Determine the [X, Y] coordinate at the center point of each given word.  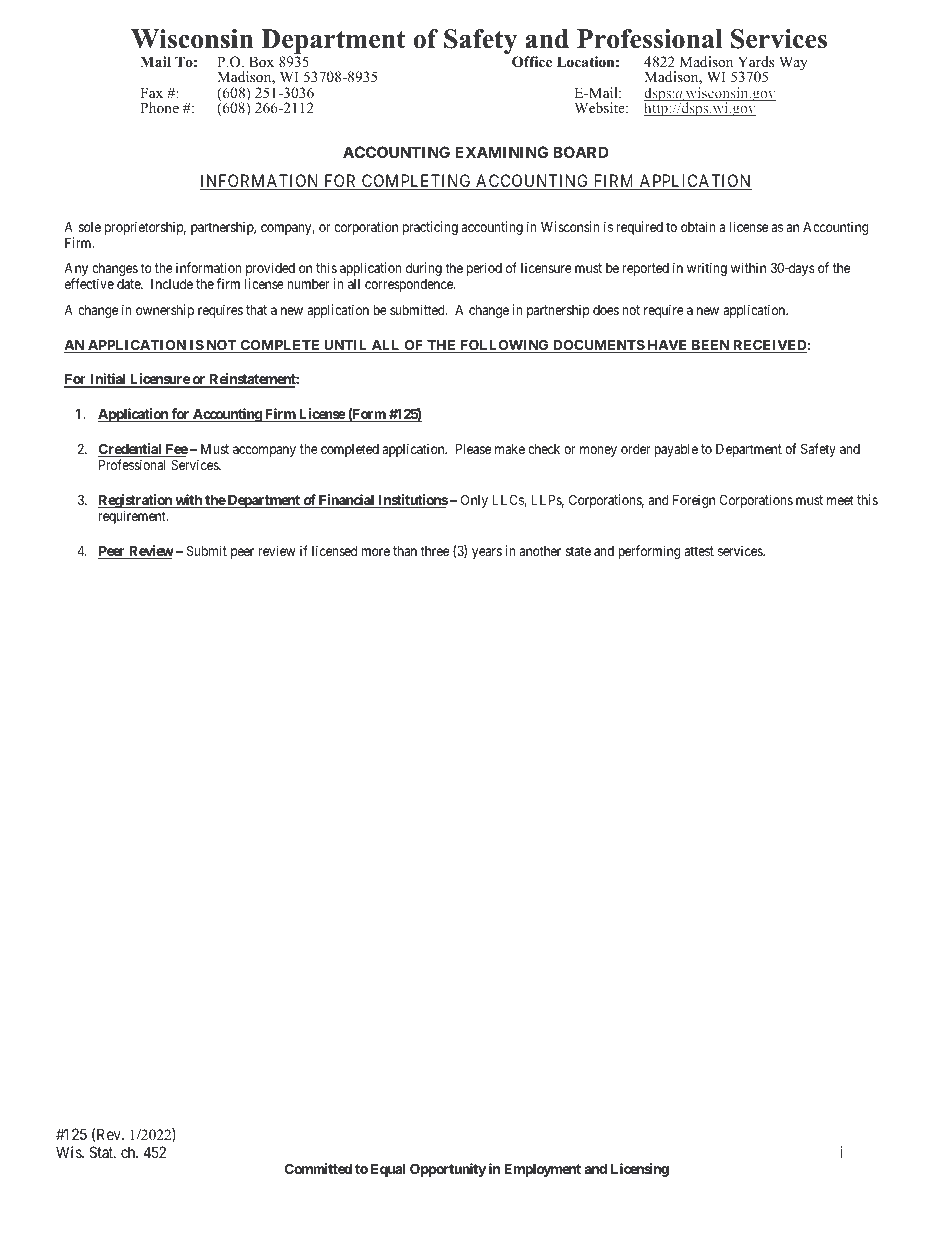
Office [532, 62]
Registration [136, 502]
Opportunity [448, 1170]
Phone [159, 107]
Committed [318, 1168]
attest [699, 551]
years [487, 553]
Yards [756, 61]
